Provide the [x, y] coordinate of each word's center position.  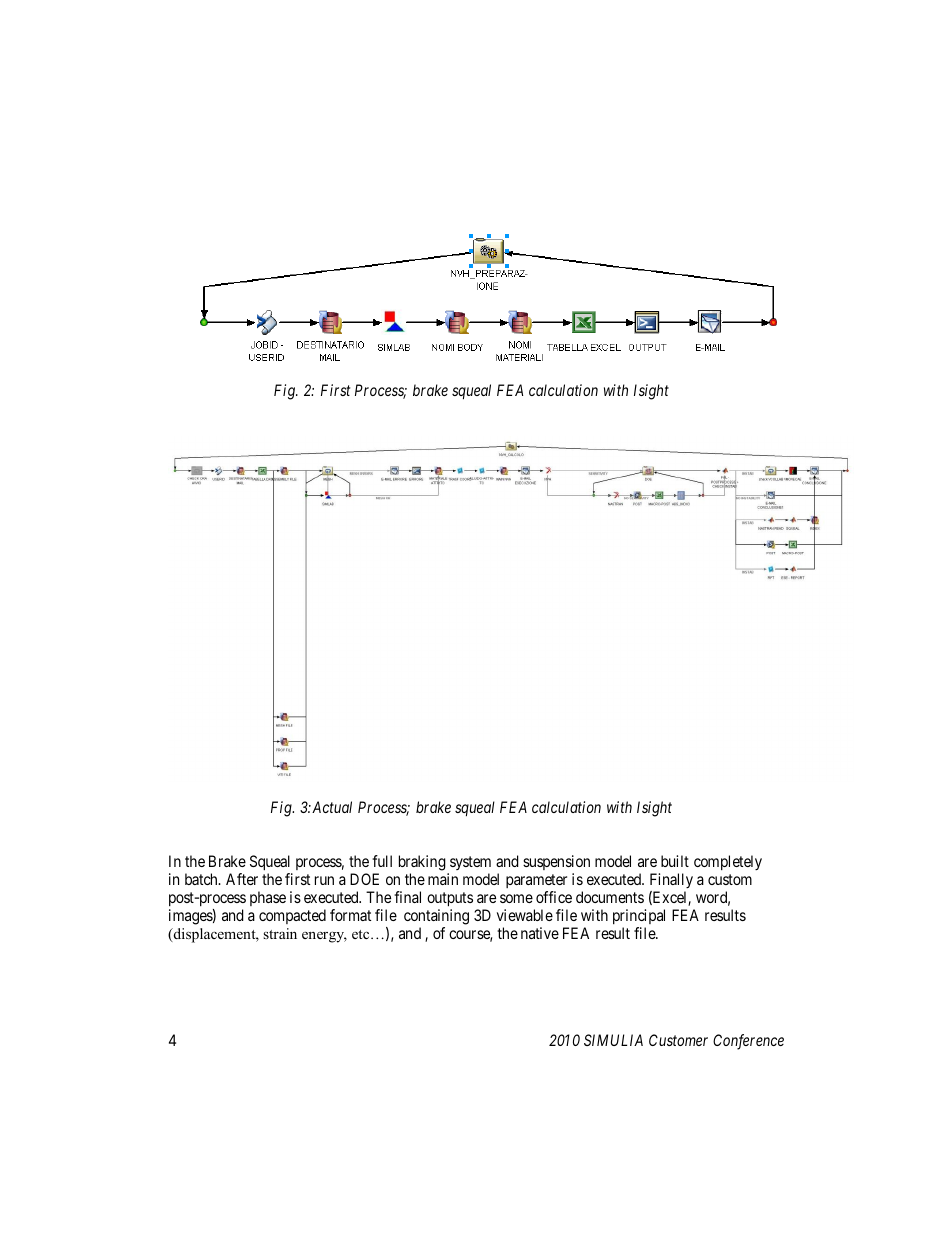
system [470, 863]
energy [324, 937]
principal [639, 916]
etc [362, 934]
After [242, 879]
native [540, 933]
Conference [748, 1042]
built [675, 861]
